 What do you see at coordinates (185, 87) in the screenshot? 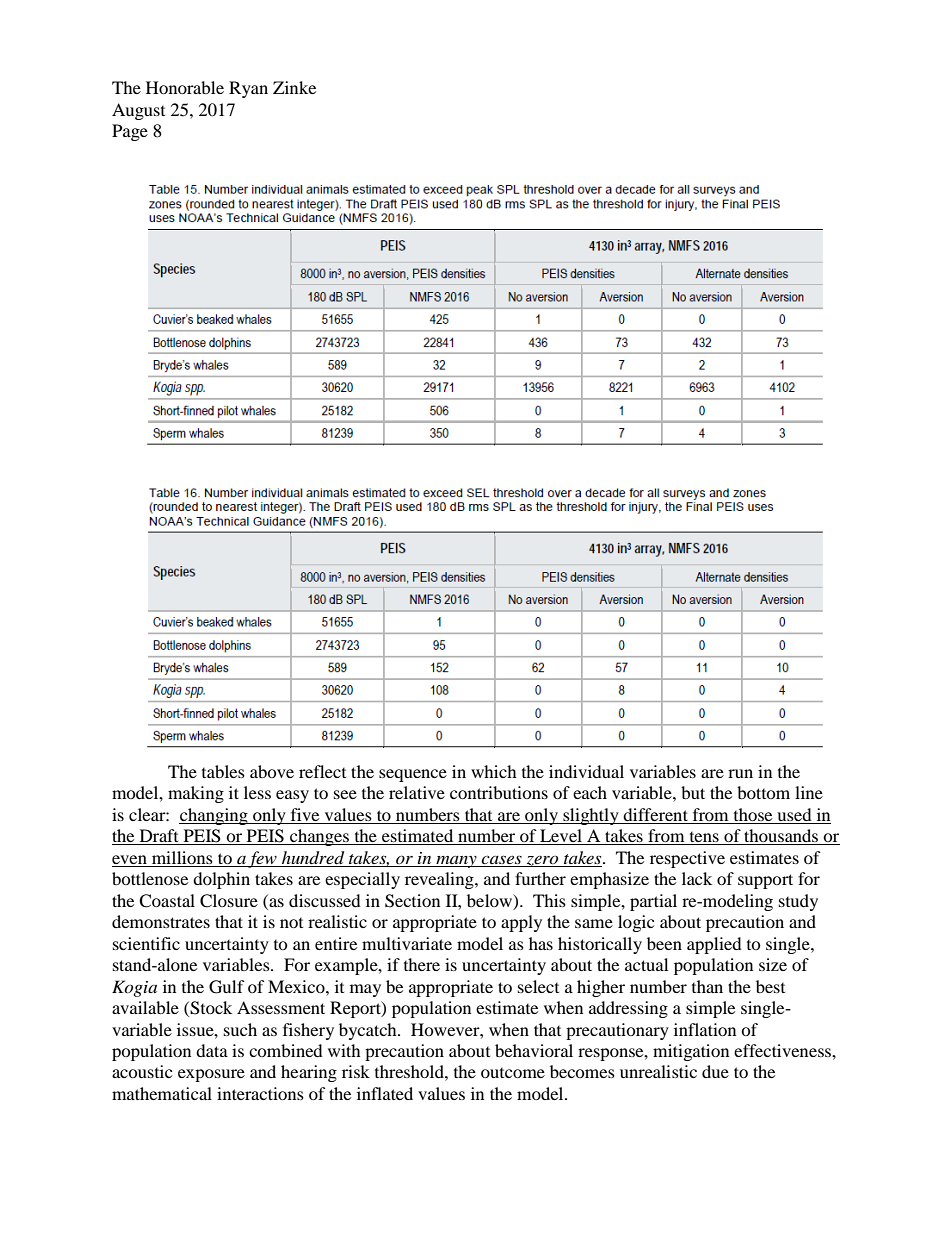
I see `Honorable` at bounding box center [185, 87].
